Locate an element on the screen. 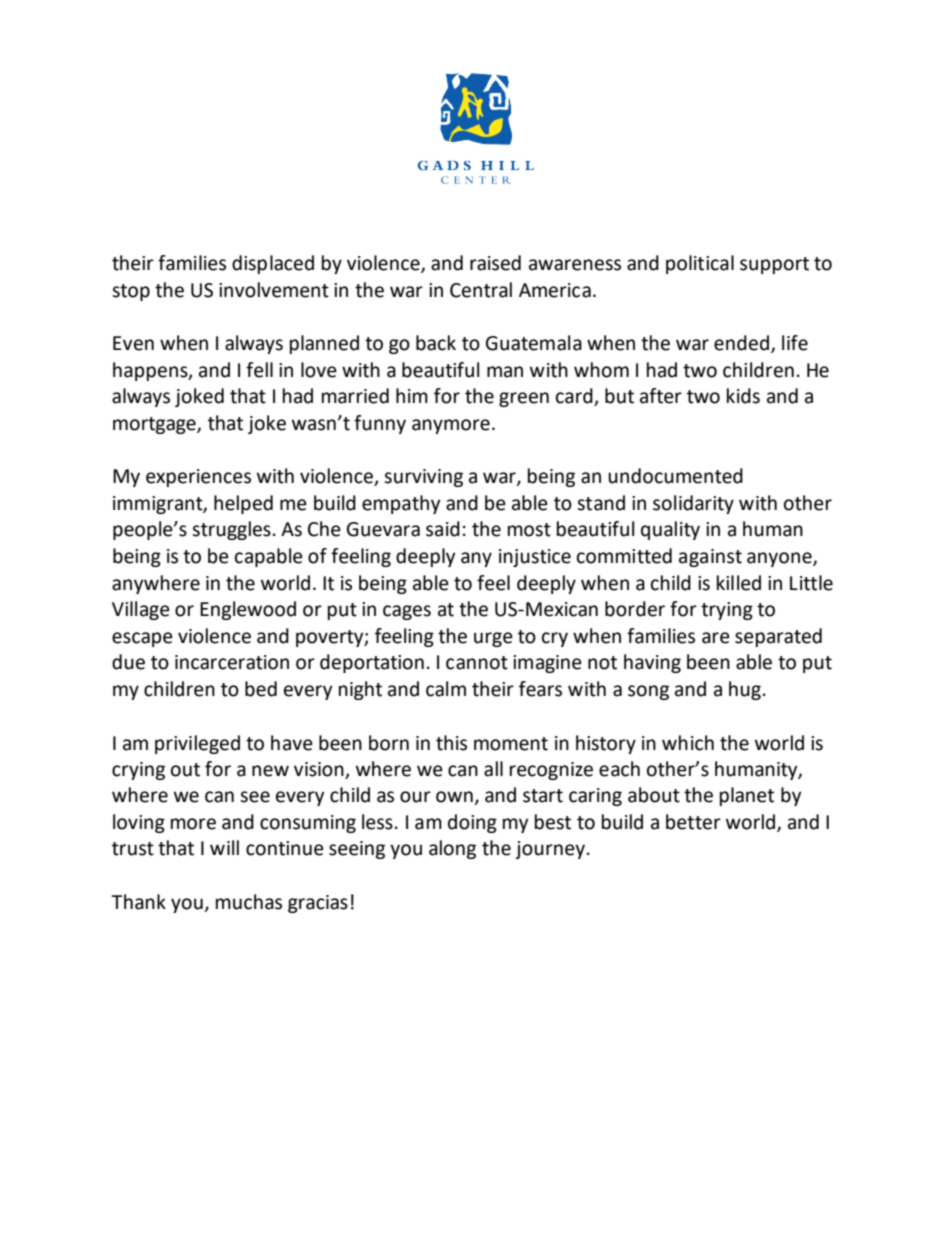 The width and height of the screenshot is (952, 1233). privileged is located at coordinates (197, 744).
